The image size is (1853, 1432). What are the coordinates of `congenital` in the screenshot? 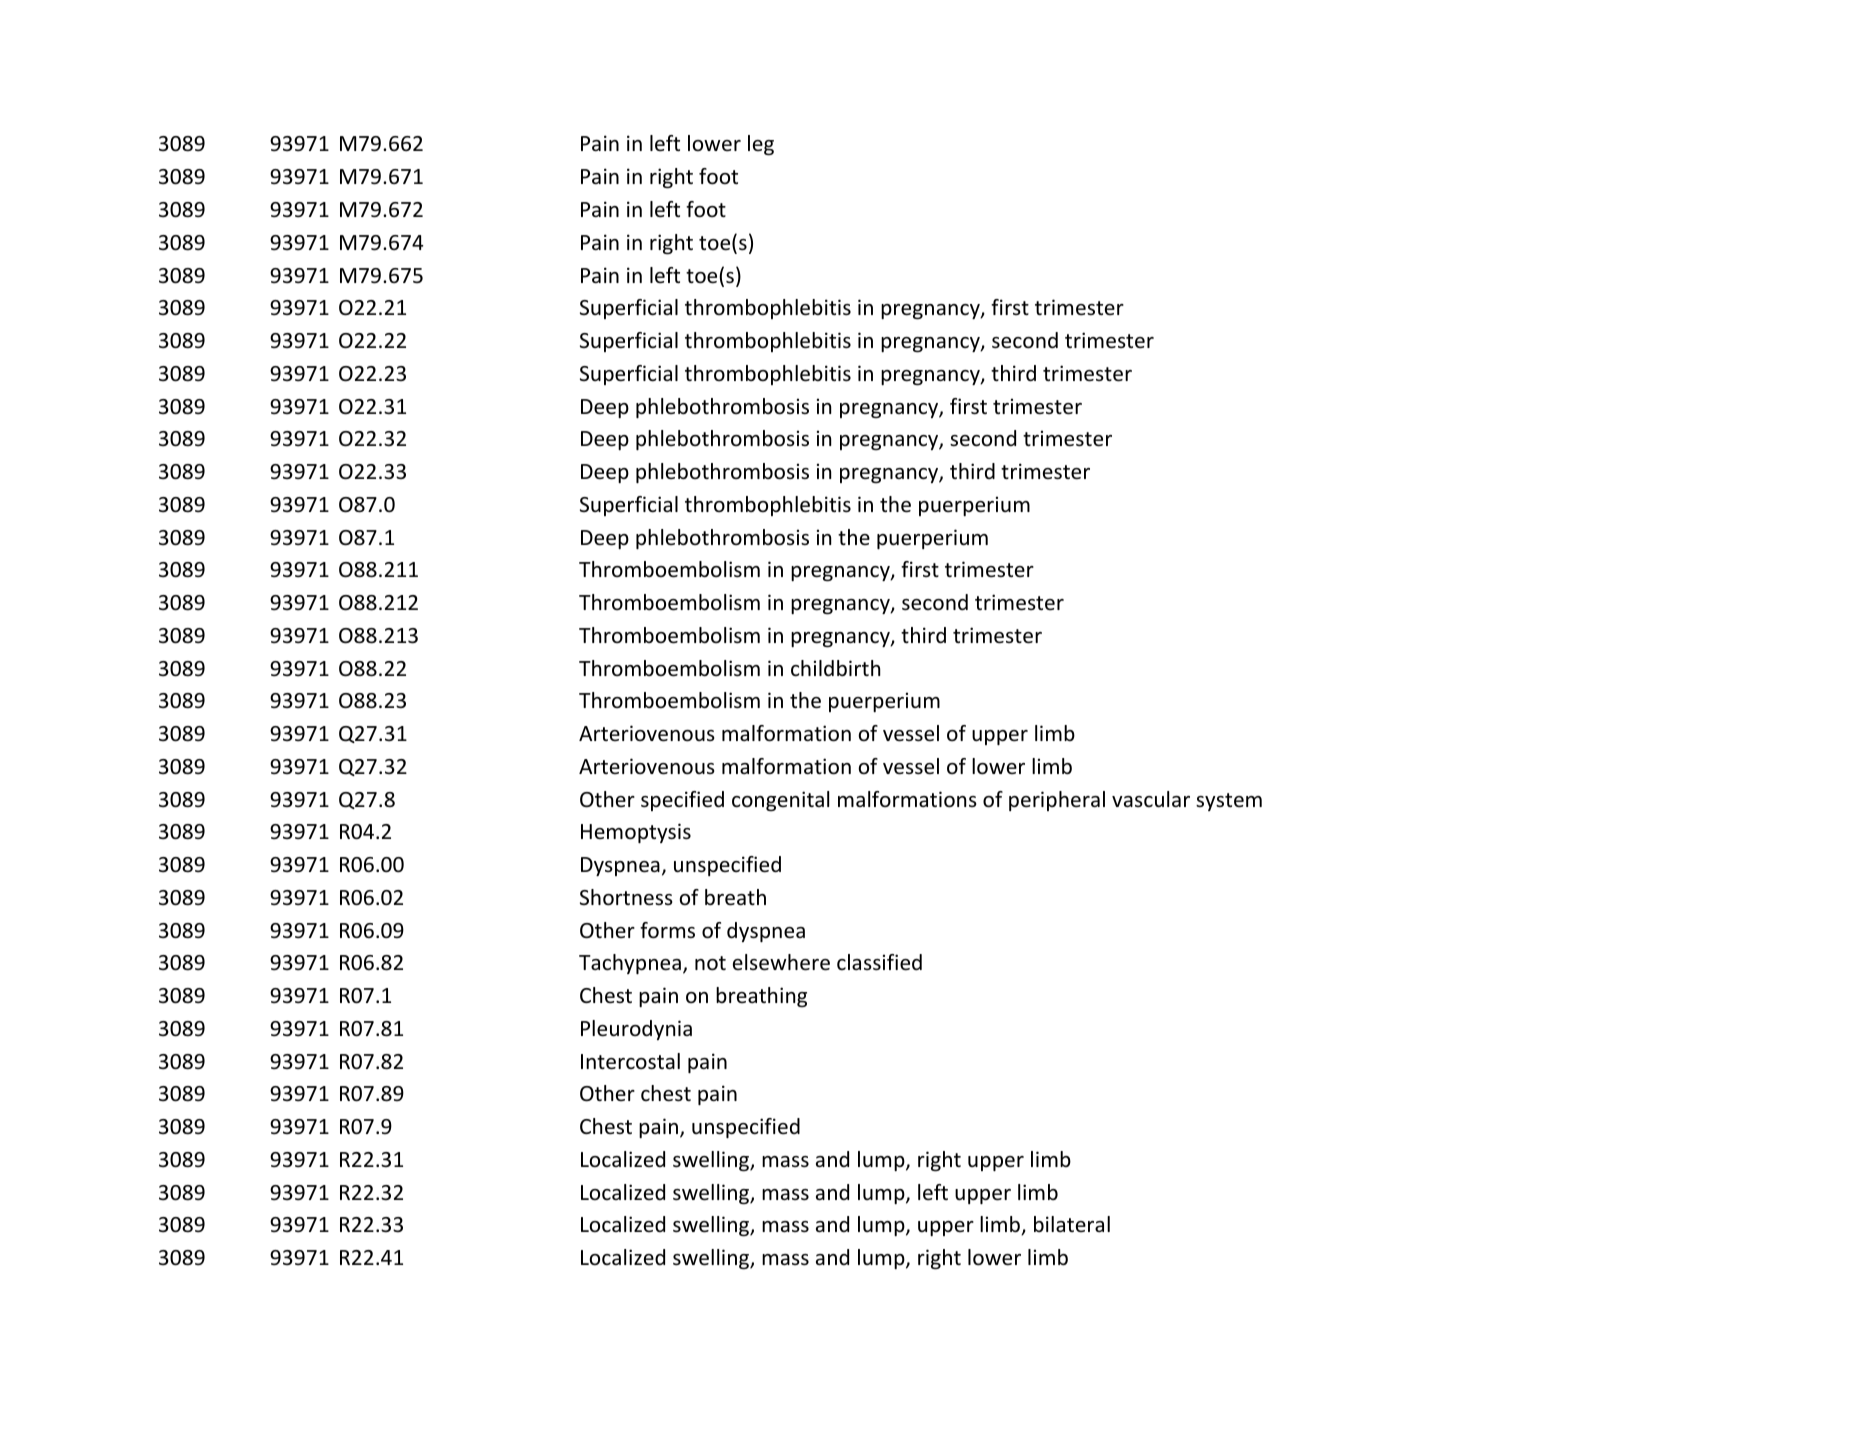 It's located at (780, 801).
